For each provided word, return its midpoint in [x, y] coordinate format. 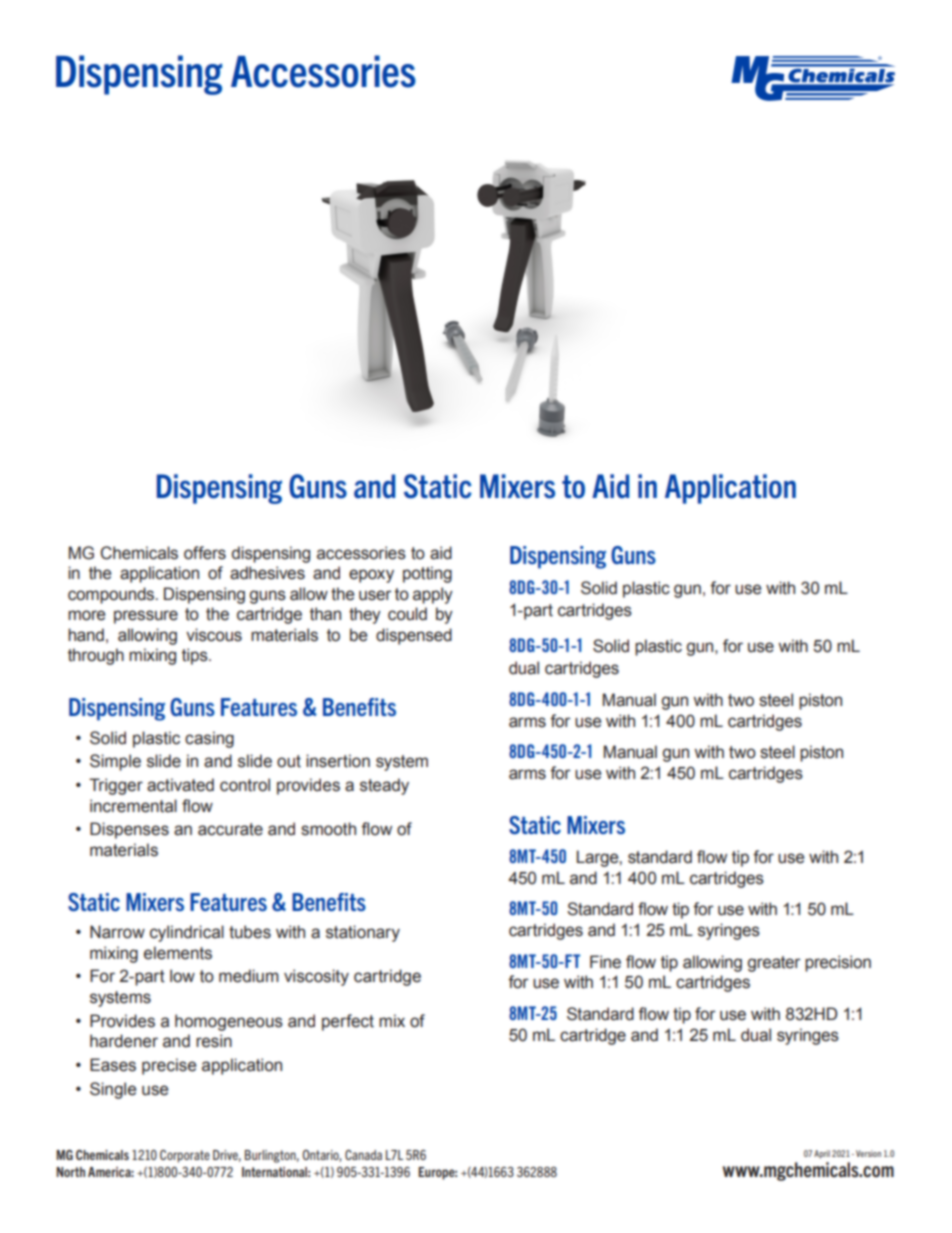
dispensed [414, 636]
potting [427, 574]
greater [774, 964]
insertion [338, 761]
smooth [328, 829]
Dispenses [129, 830]
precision [838, 963]
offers [205, 553]
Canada [363, 1155]
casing [209, 739]
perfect [348, 1022]
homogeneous [229, 1022]
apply [433, 595]
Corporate [185, 1156]
